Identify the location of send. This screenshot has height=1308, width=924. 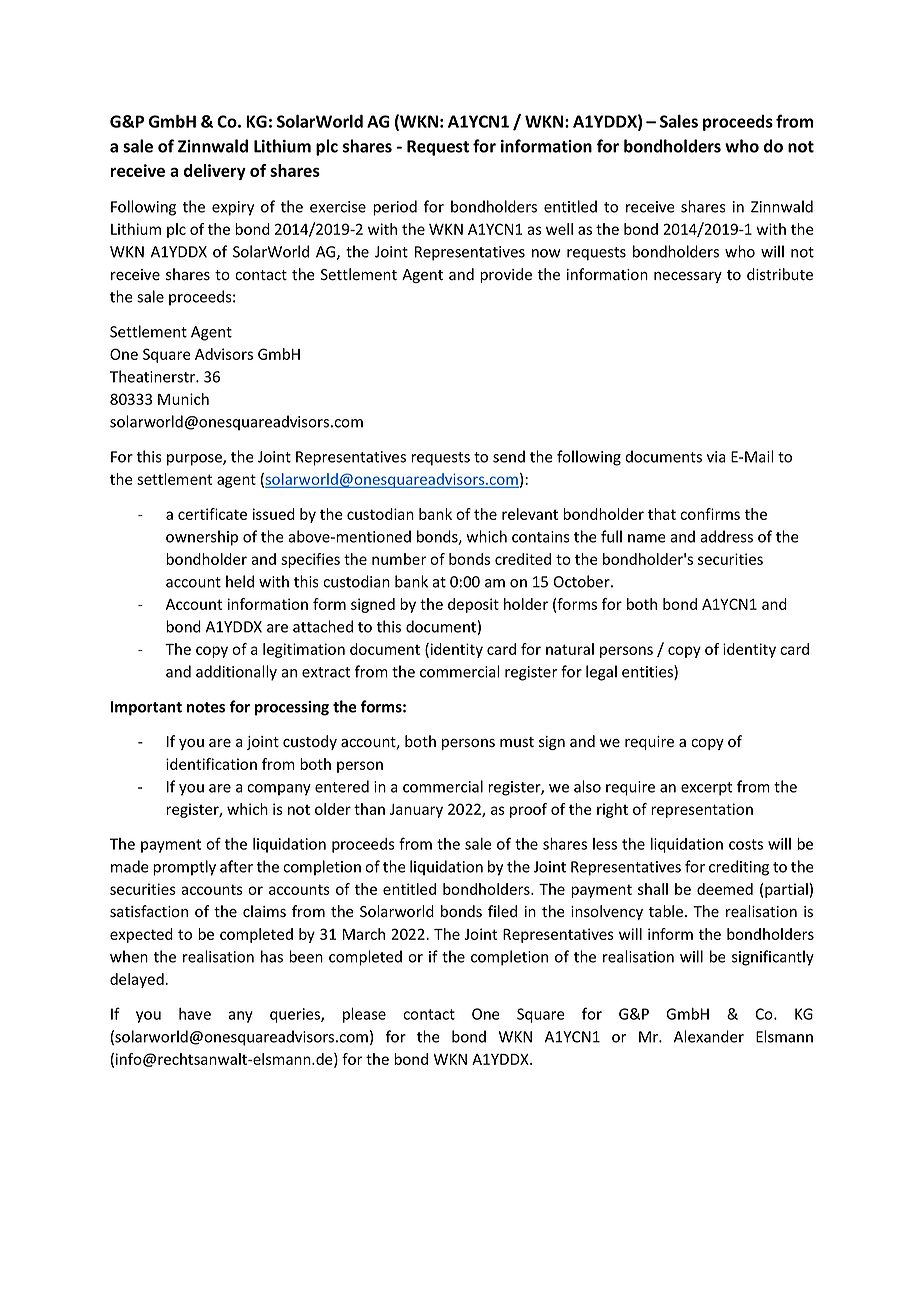
(509, 456).
